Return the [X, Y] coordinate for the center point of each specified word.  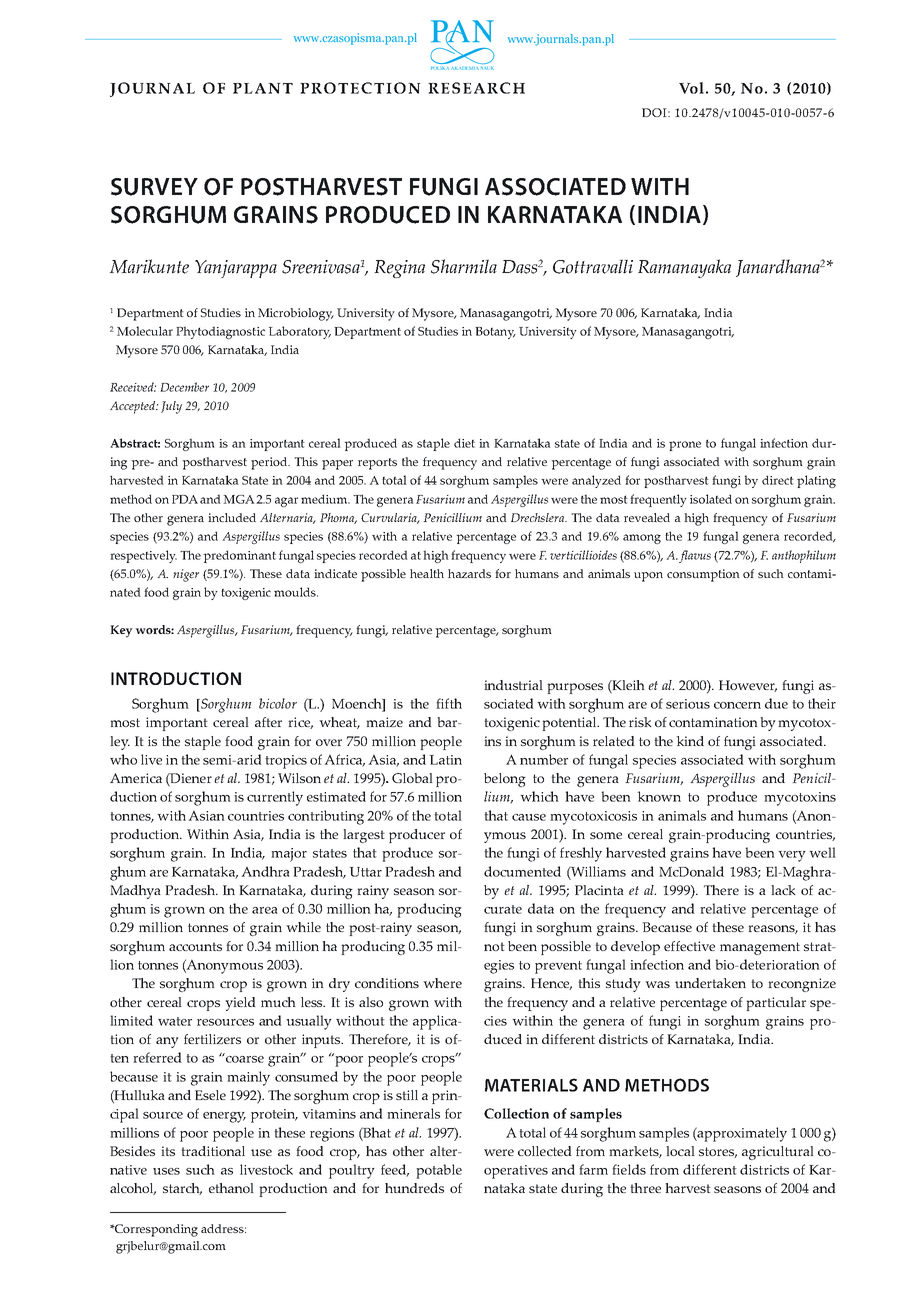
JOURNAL [152, 89]
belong [505, 780]
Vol [691, 88]
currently [275, 798]
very [792, 856]
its [168, 1151]
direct [778, 480]
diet [464, 443]
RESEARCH [476, 88]
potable [439, 1171]
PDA [185, 499]
